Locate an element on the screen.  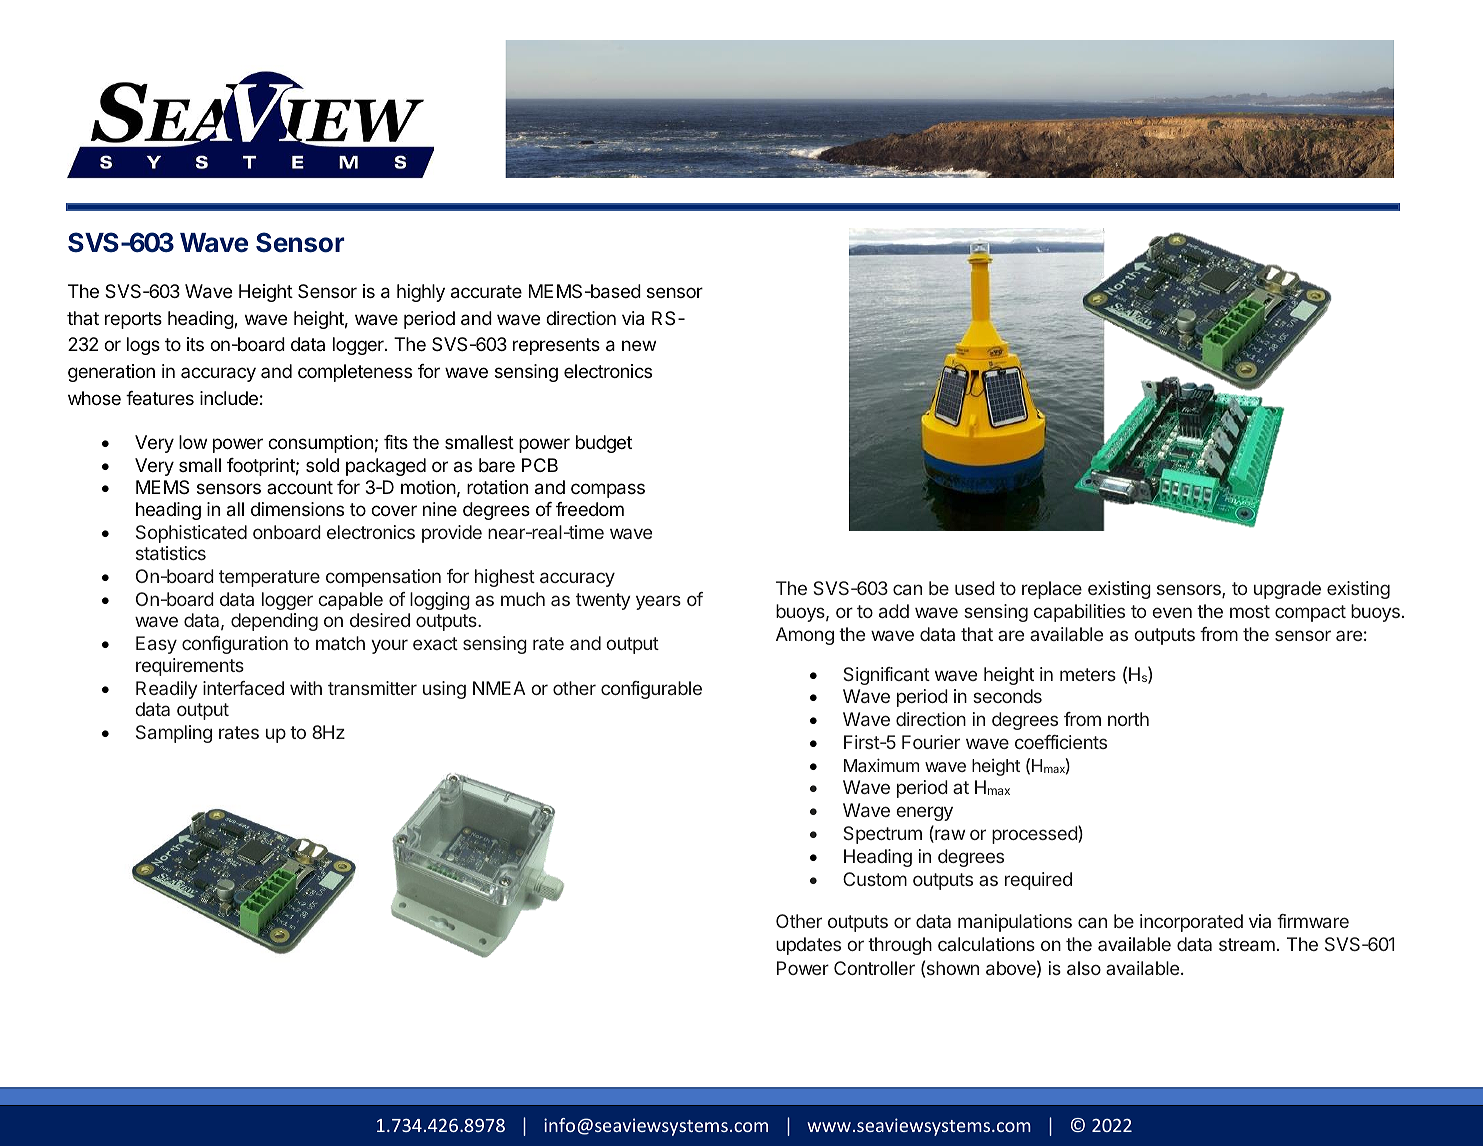
new is located at coordinates (639, 345).
